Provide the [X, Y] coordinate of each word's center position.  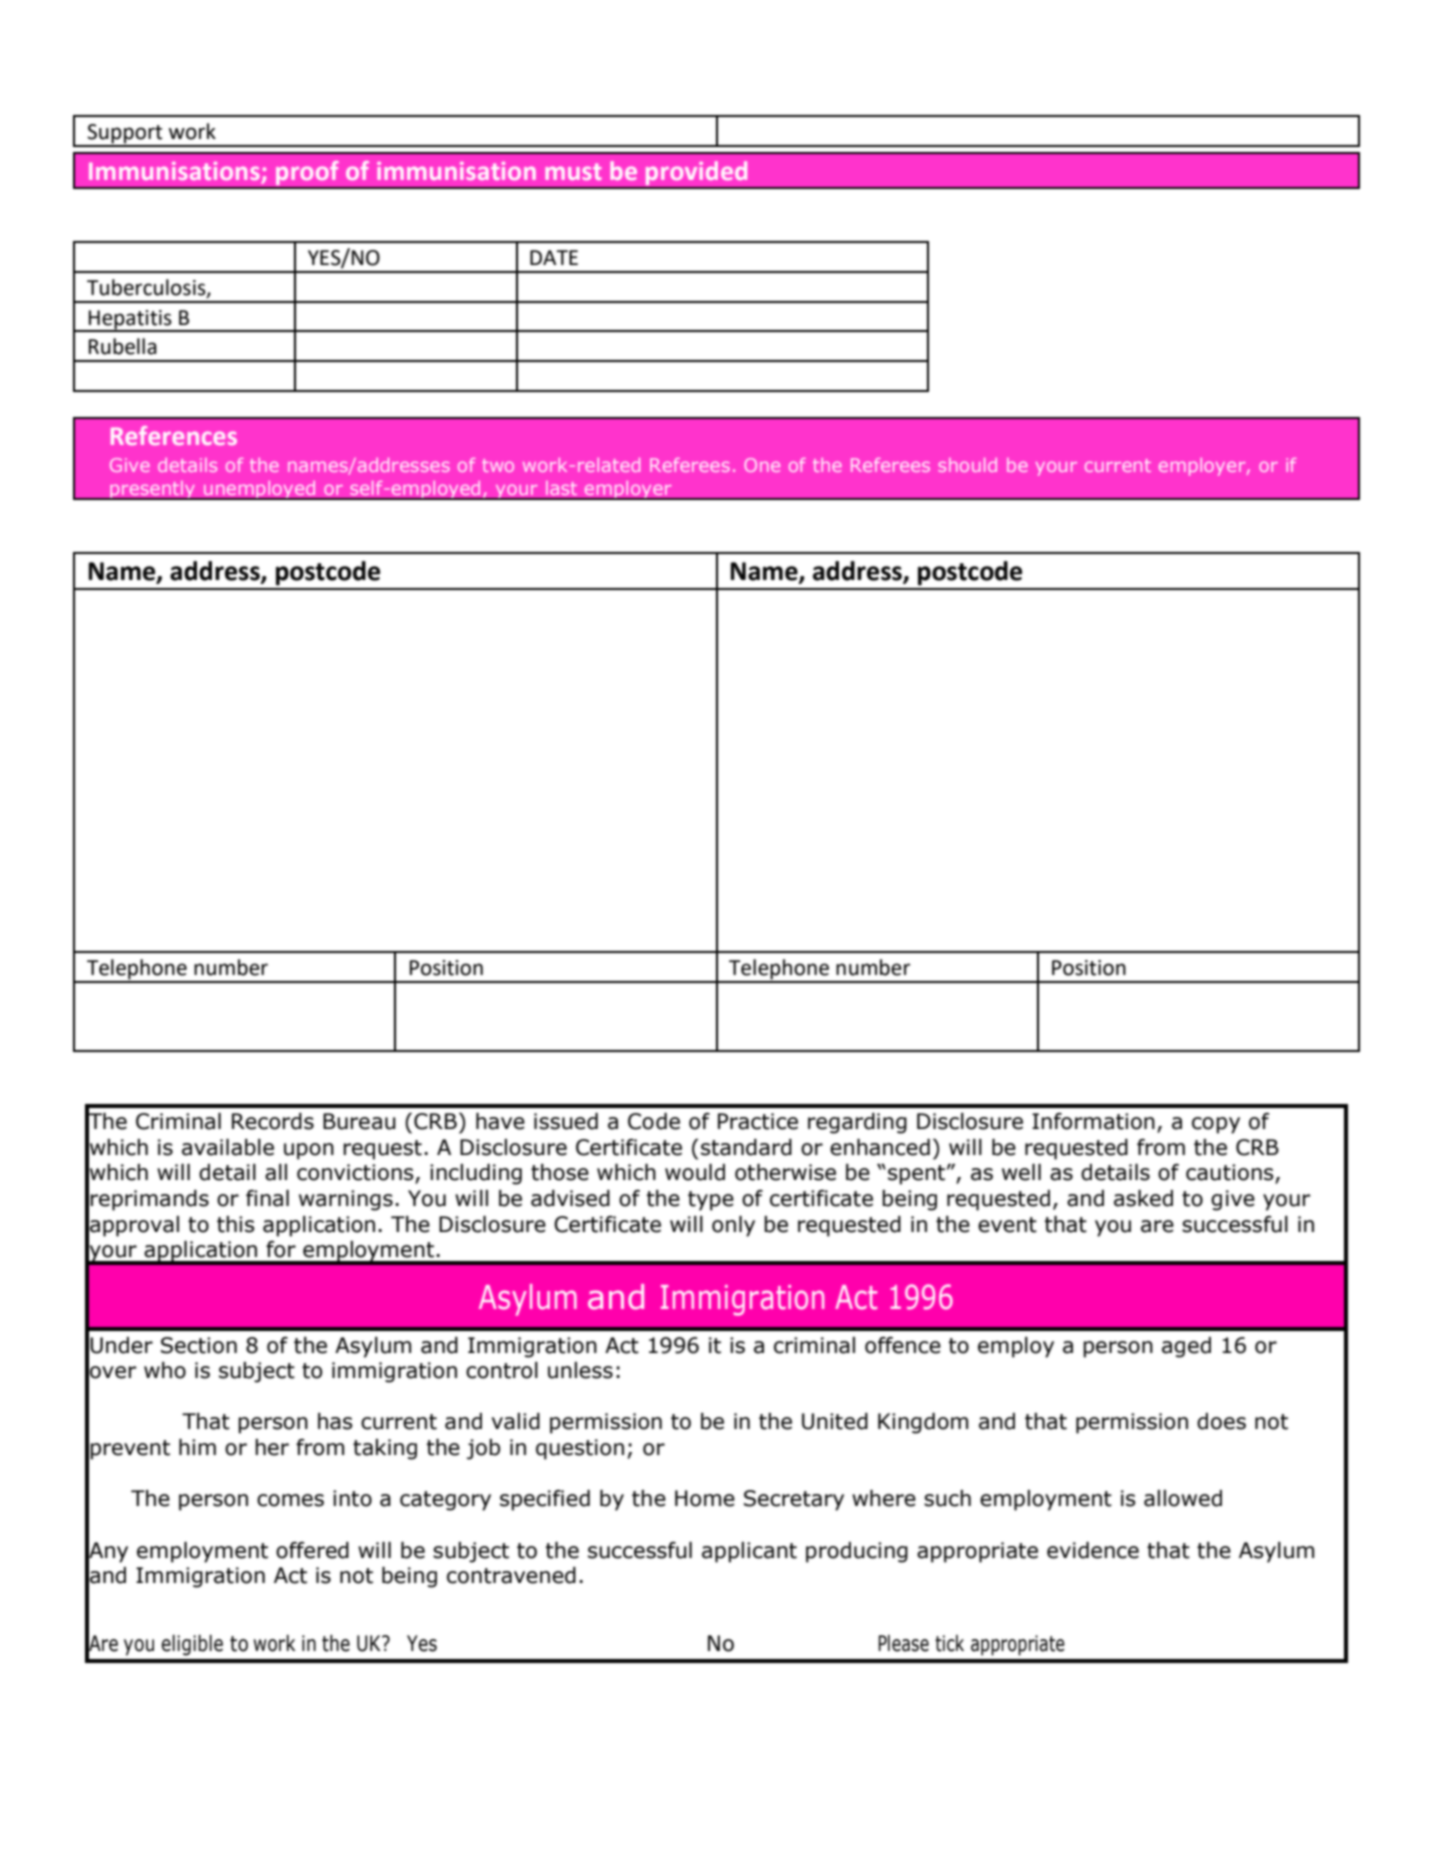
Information [1093, 1121]
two [498, 465]
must [573, 171]
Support [125, 135]
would [695, 1172]
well [1021, 1172]
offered [312, 1550]
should [967, 465]
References [174, 435]
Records [273, 1121]
